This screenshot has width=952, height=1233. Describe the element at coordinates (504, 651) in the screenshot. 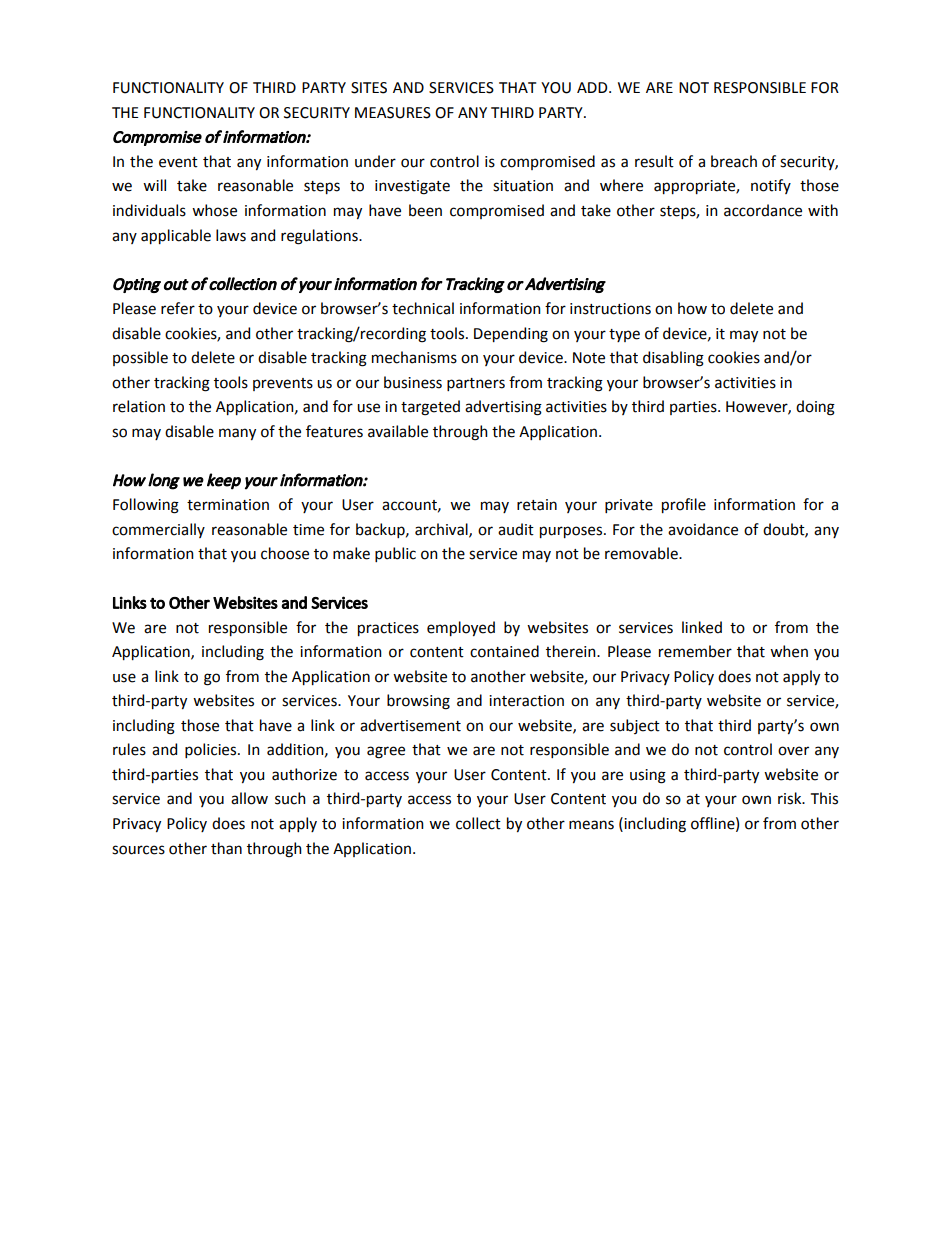

I see `contained` at that location.
